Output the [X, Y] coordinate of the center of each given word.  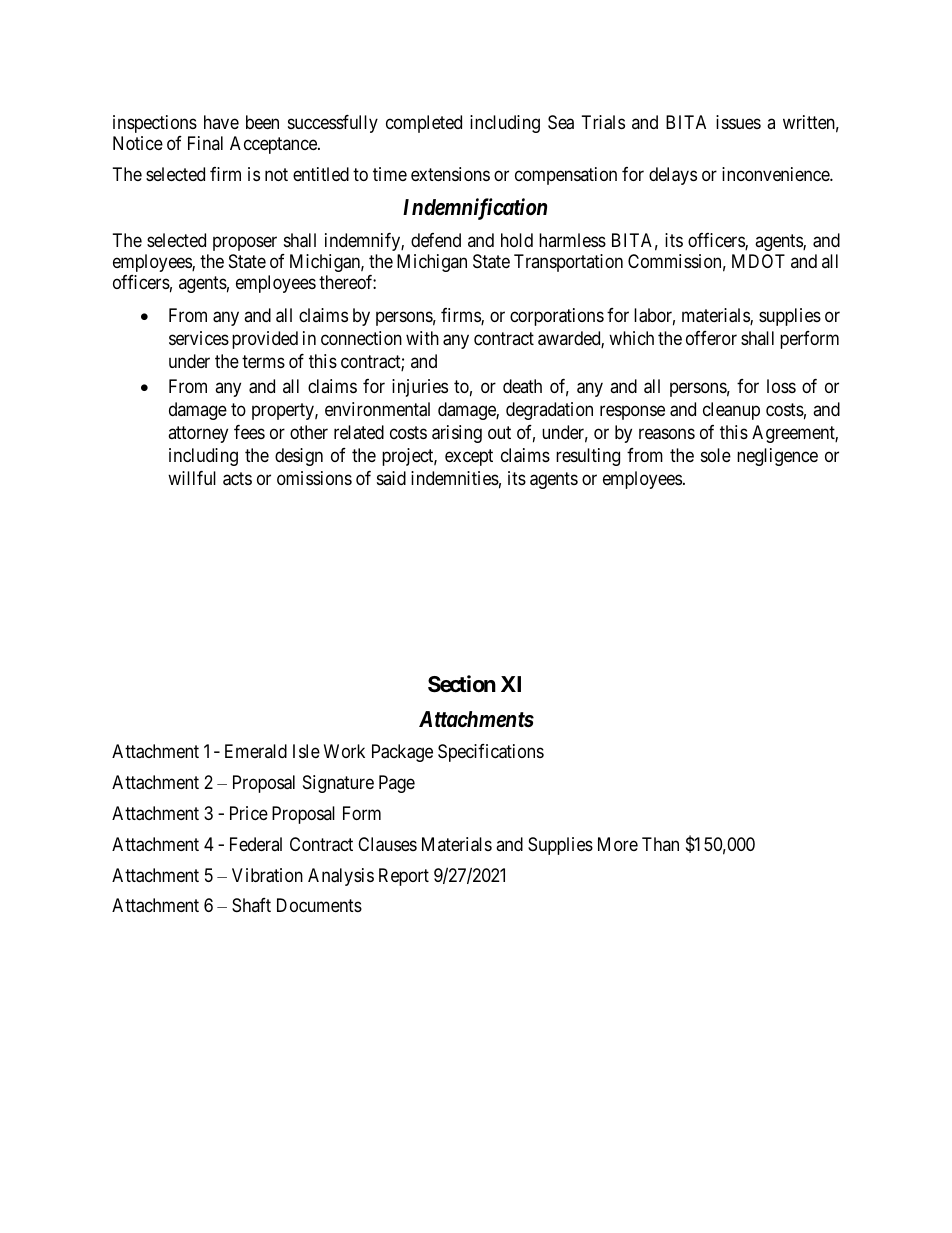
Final [205, 143]
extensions [450, 174]
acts [237, 479]
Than [660, 844]
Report [404, 877]
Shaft [251, 905]
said [391, 478]
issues [738, 122]
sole [716, 455]
